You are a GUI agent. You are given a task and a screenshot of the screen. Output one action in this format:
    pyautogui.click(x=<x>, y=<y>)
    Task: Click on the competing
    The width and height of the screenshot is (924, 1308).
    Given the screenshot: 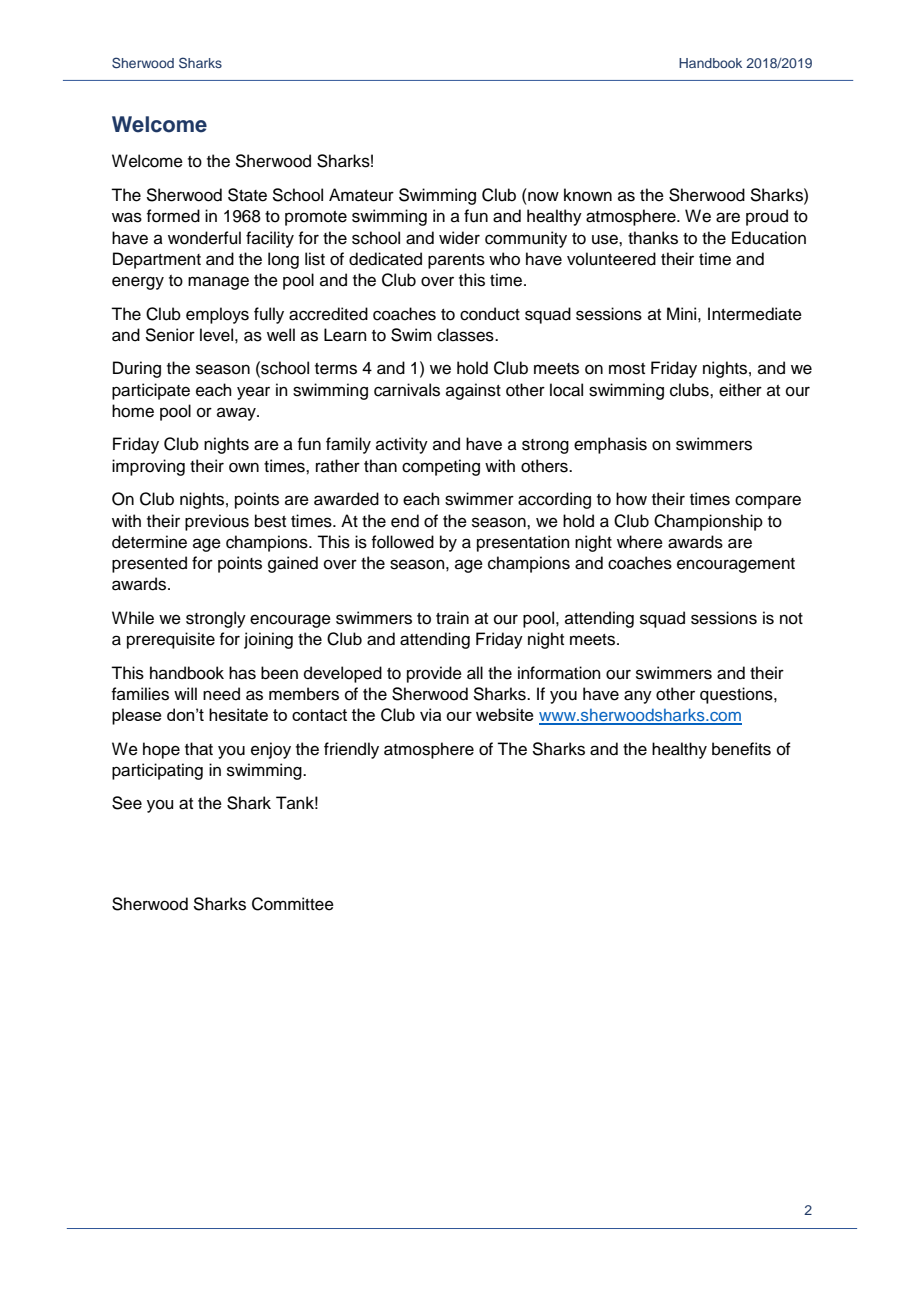 What is the action you would take?
    pyautogui.click(x=441, y=467)
